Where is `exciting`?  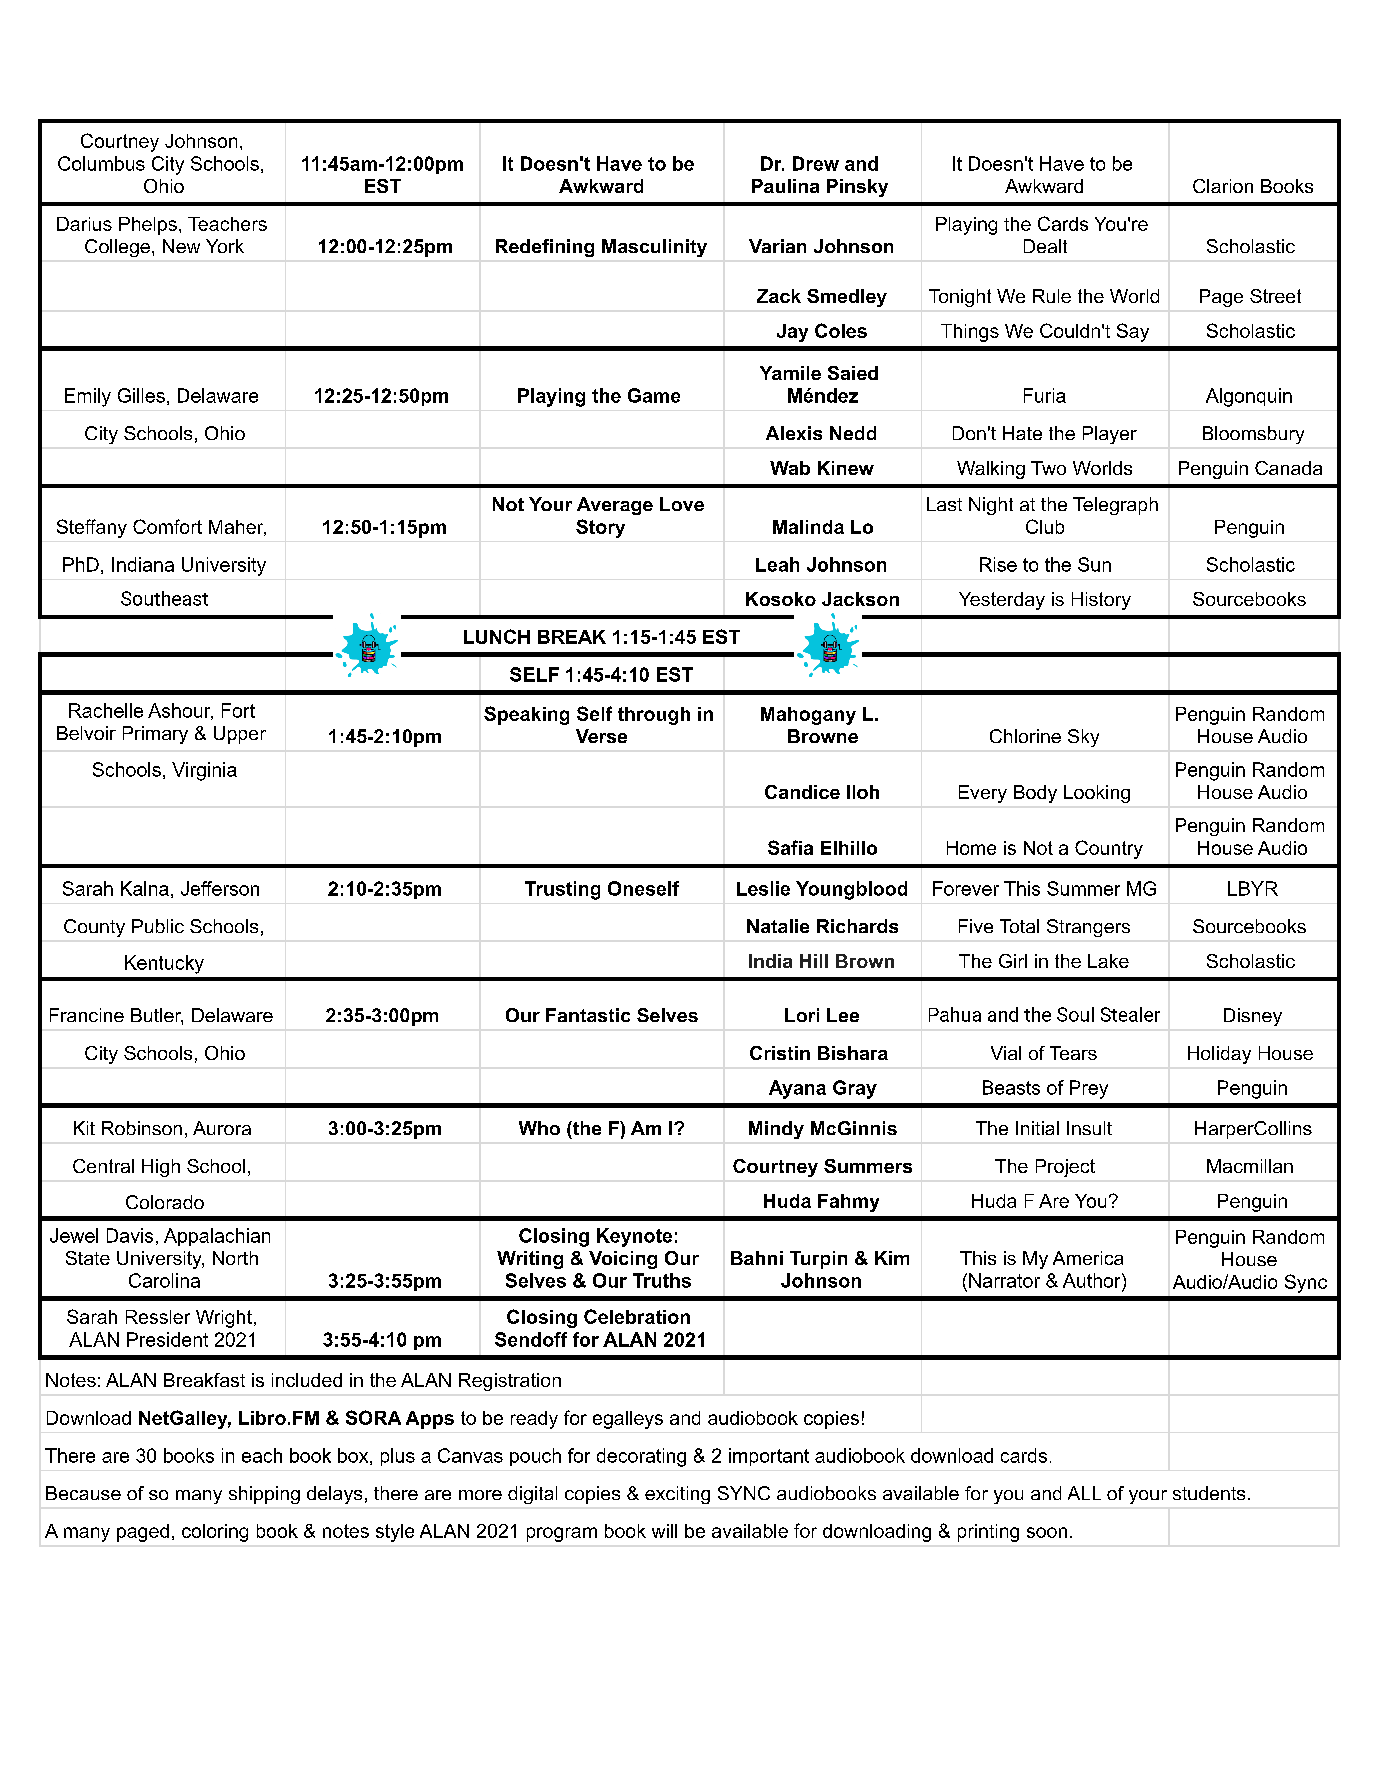 exciting is located at coordinates (677, 1495).
